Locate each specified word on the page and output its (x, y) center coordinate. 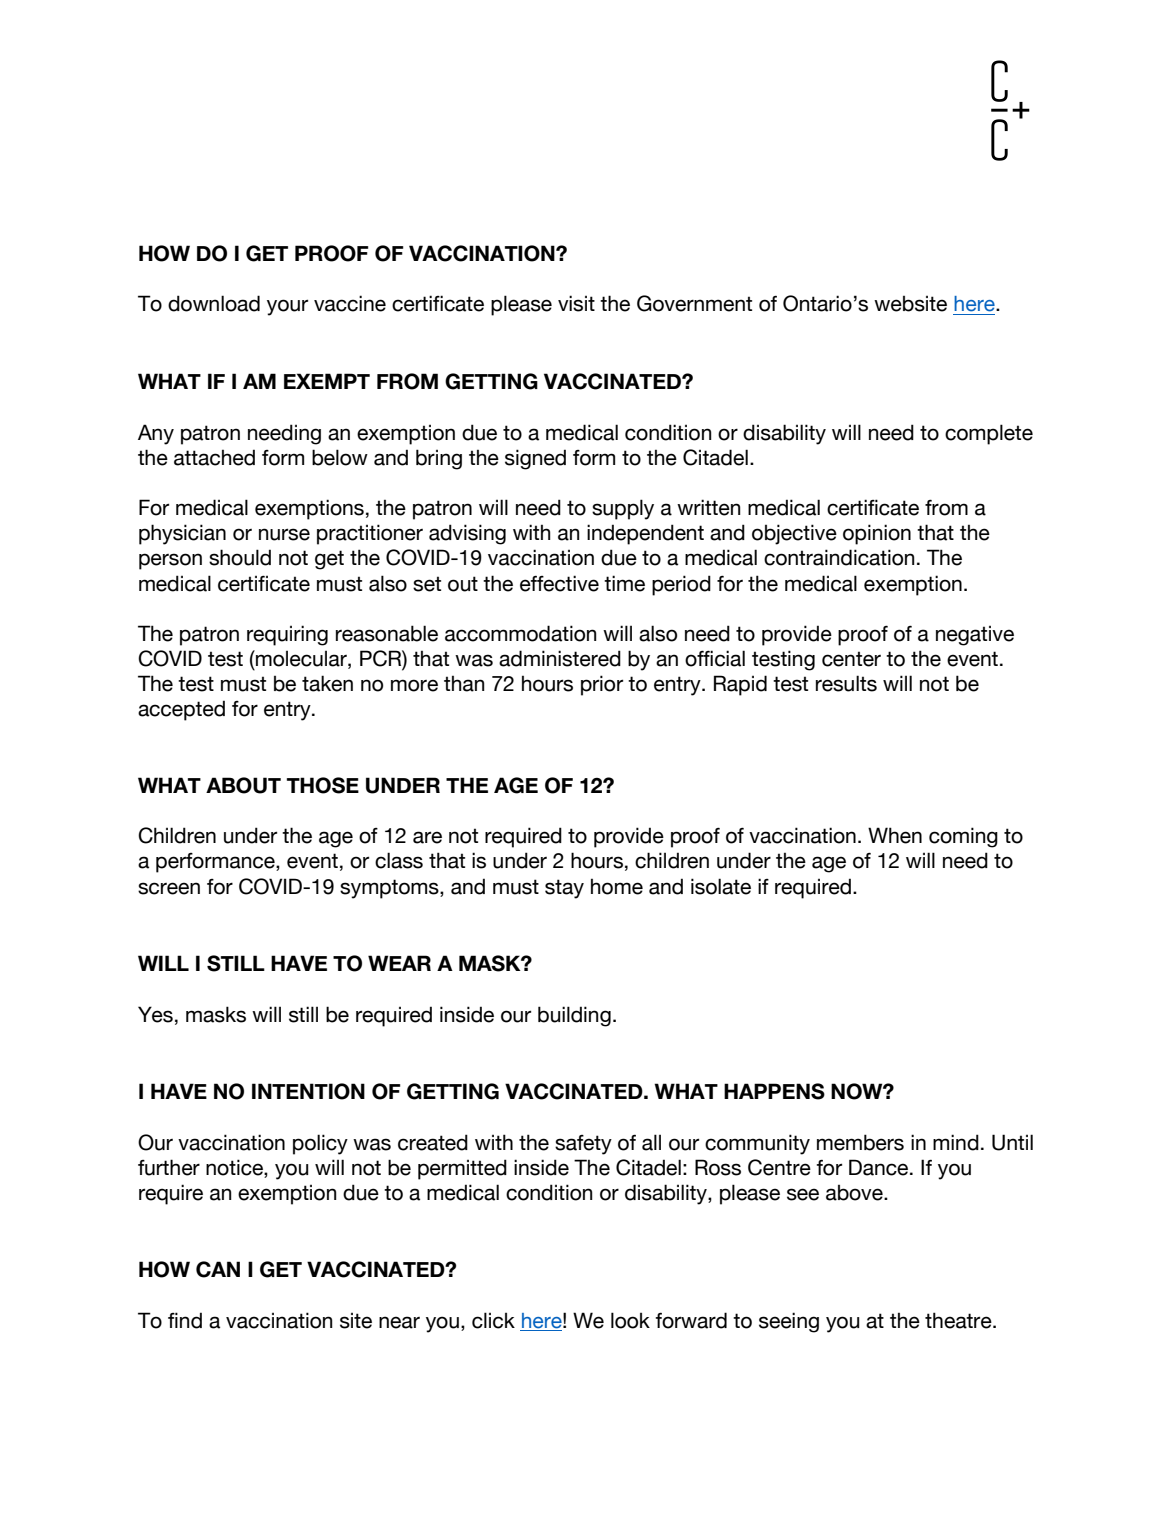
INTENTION (308, 1091)
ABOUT (243, 785)
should (240, 557)
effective (559, 583)
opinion (877, 534)
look (630, 1320)
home (617, 886)
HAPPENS (774, 1091)
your (287, 307)
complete (989, 434)
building (574, 1016)
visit (576, 303)
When (895, 835)
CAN (218, 1269)
